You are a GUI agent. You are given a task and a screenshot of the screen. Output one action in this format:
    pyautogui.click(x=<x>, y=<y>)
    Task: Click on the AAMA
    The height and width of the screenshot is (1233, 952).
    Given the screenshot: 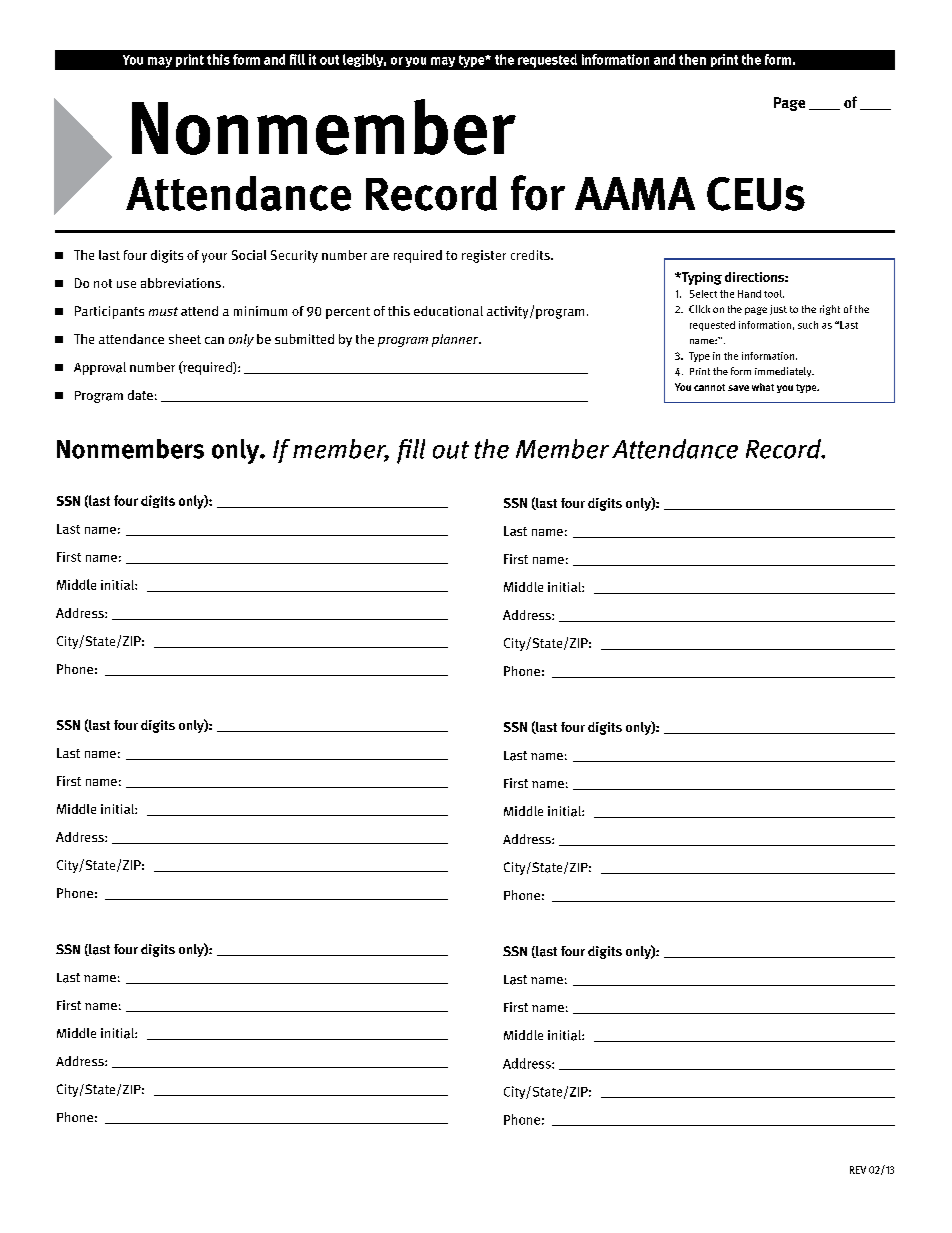 What is the action you would take?
    pyautogui.click(x=635, y=193)
